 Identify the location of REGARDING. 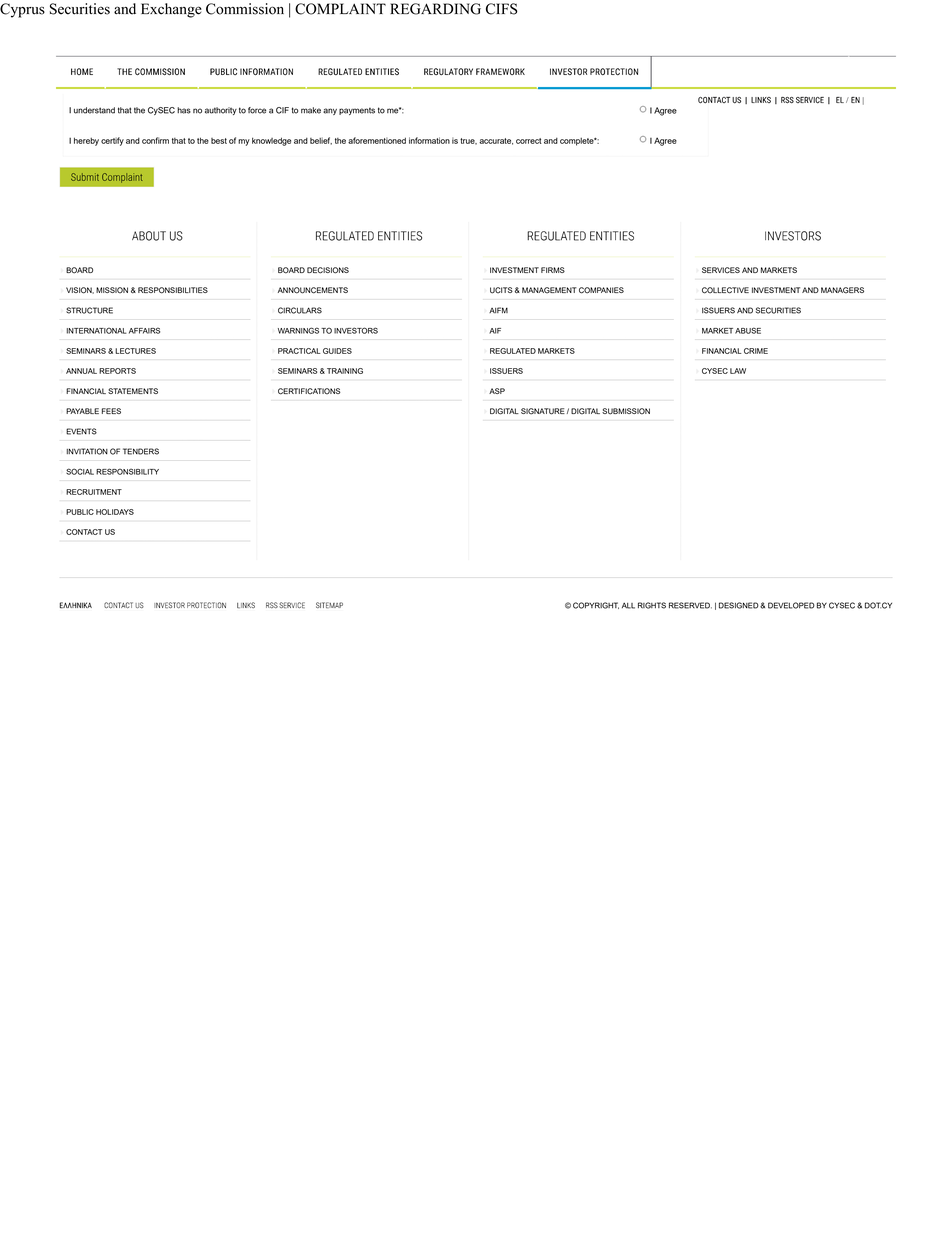
(435, 9).
